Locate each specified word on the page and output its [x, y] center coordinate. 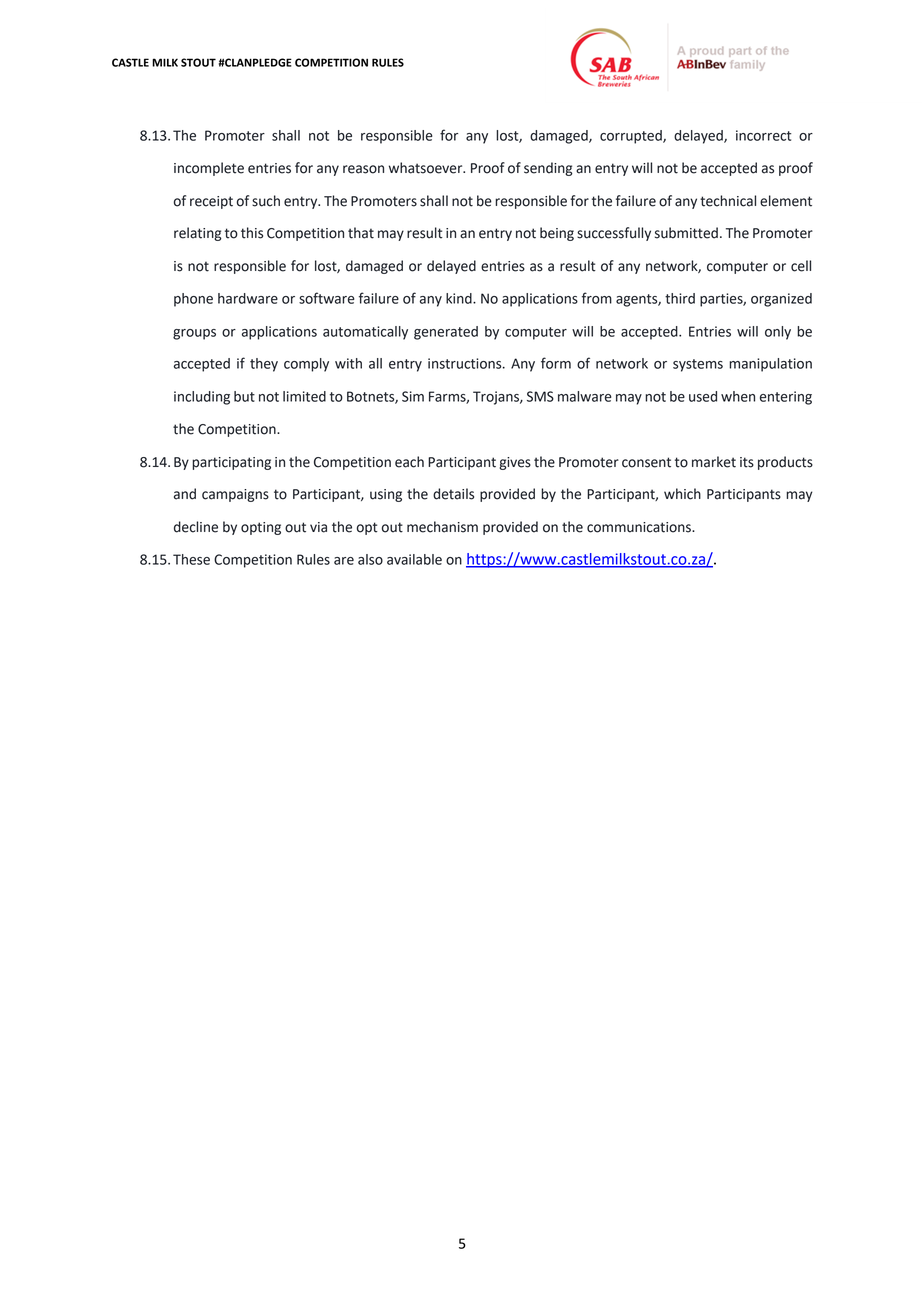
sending [548, 169]
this [252, 233]
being [557, 234]
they [264, 365]
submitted [686, 233]
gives [515, 463]
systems [698, 365]
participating [231, 463]
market [714, 462]
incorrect [763, 135]
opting [261, 528]
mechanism [442, 527]
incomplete [209, 169]
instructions [466, 363]
